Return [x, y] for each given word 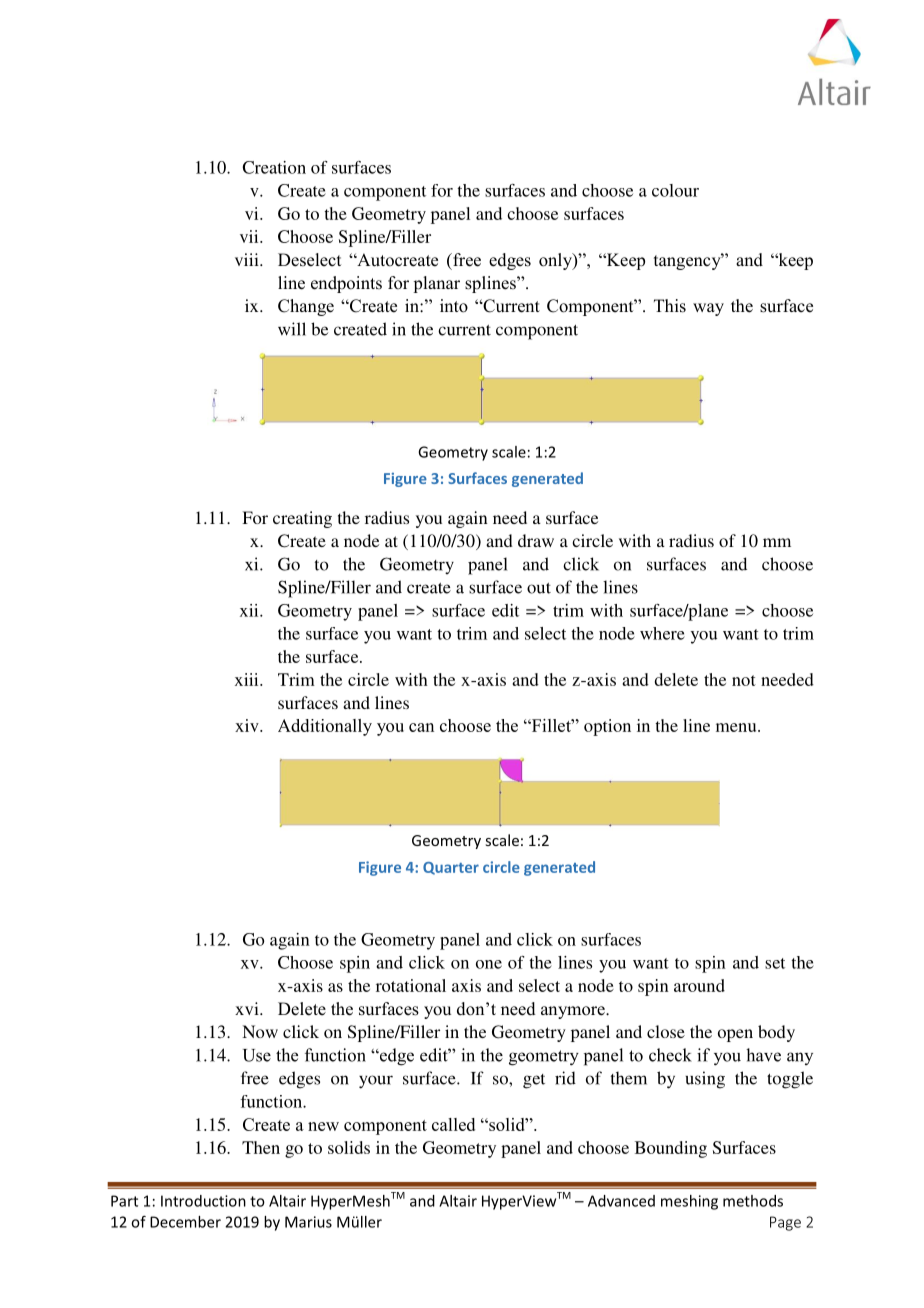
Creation [274, 167]
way [708, 309]
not [744, 680]
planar [436, 284]
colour [675, 190]
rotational [411, 985]
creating [302, 519]
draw [536, 540]
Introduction [203, 1201]
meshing [689, 1202]
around [699, 985]
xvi [248, 1008]
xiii [248, 679]
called [453, 1124]
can [421, 727]
